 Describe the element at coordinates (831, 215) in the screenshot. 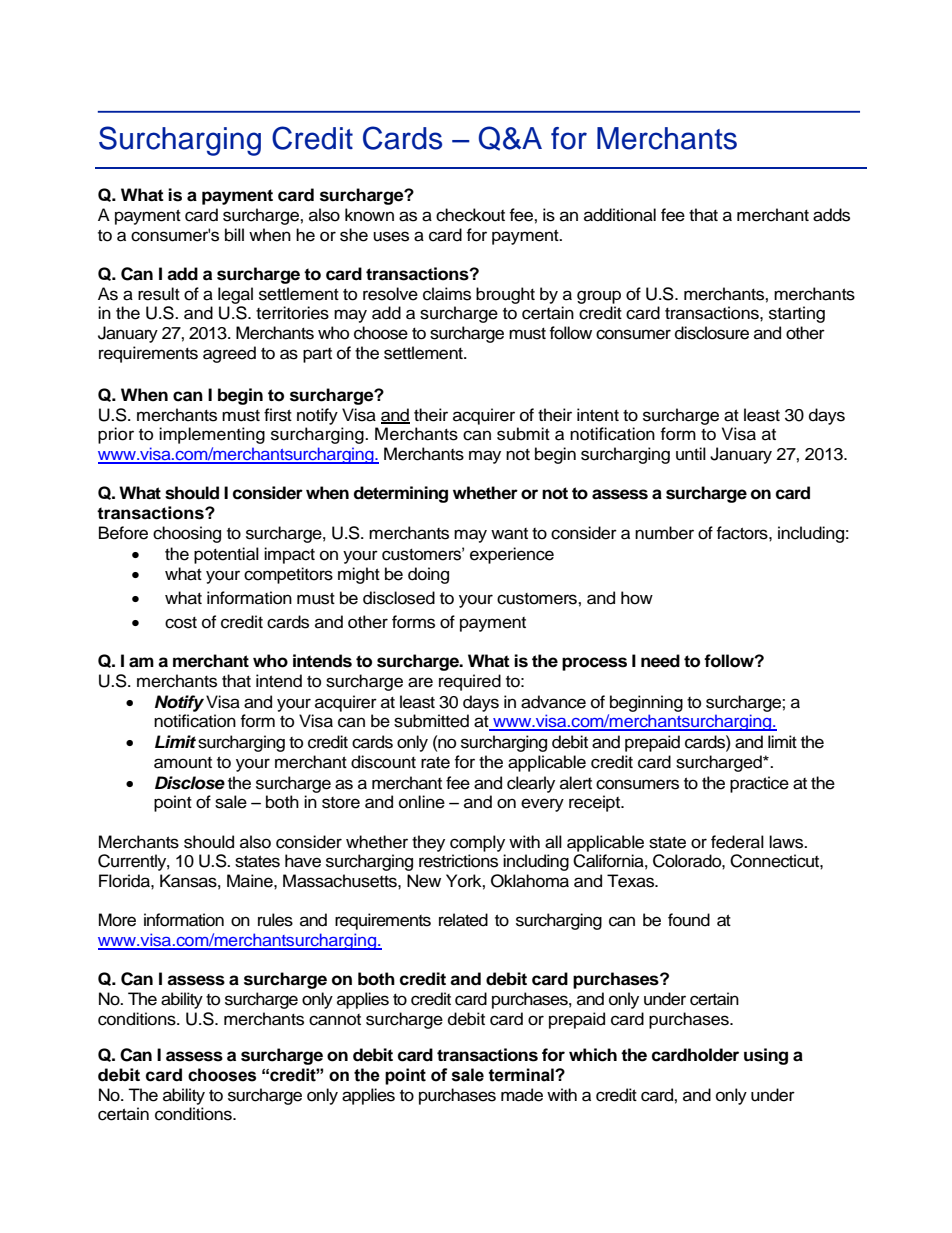

I see `adds` at that location.
